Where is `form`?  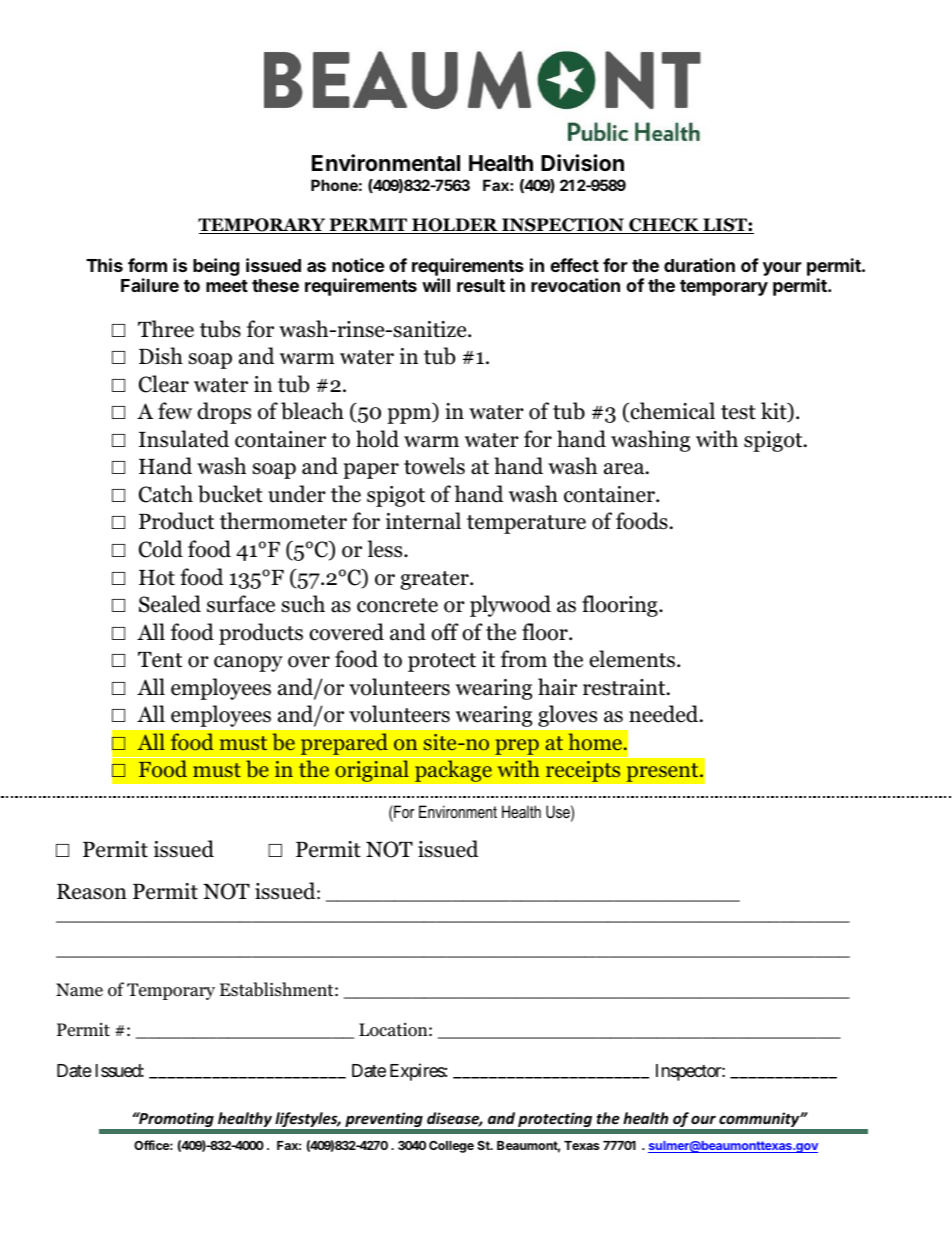
form is located at coordinates (147, 265).
